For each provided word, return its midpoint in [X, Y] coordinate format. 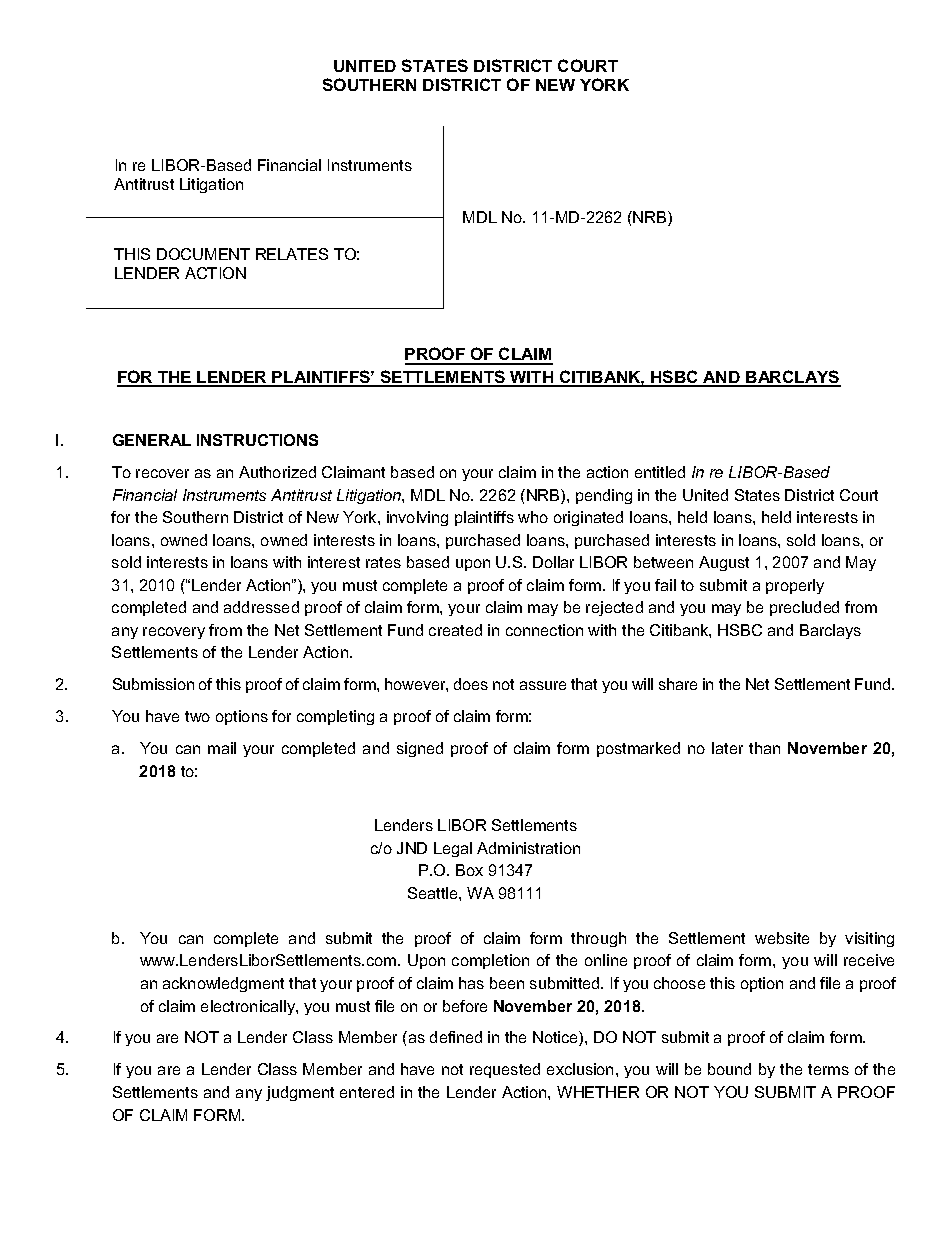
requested [505, 1070]
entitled [660, 472]
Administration [528, 848]
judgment [300, 1093]
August [724, 563]
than [764, 748]
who [533, 517]
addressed [261, 607]
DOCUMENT [203, 254]
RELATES [292, 254]
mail [222, 748]
